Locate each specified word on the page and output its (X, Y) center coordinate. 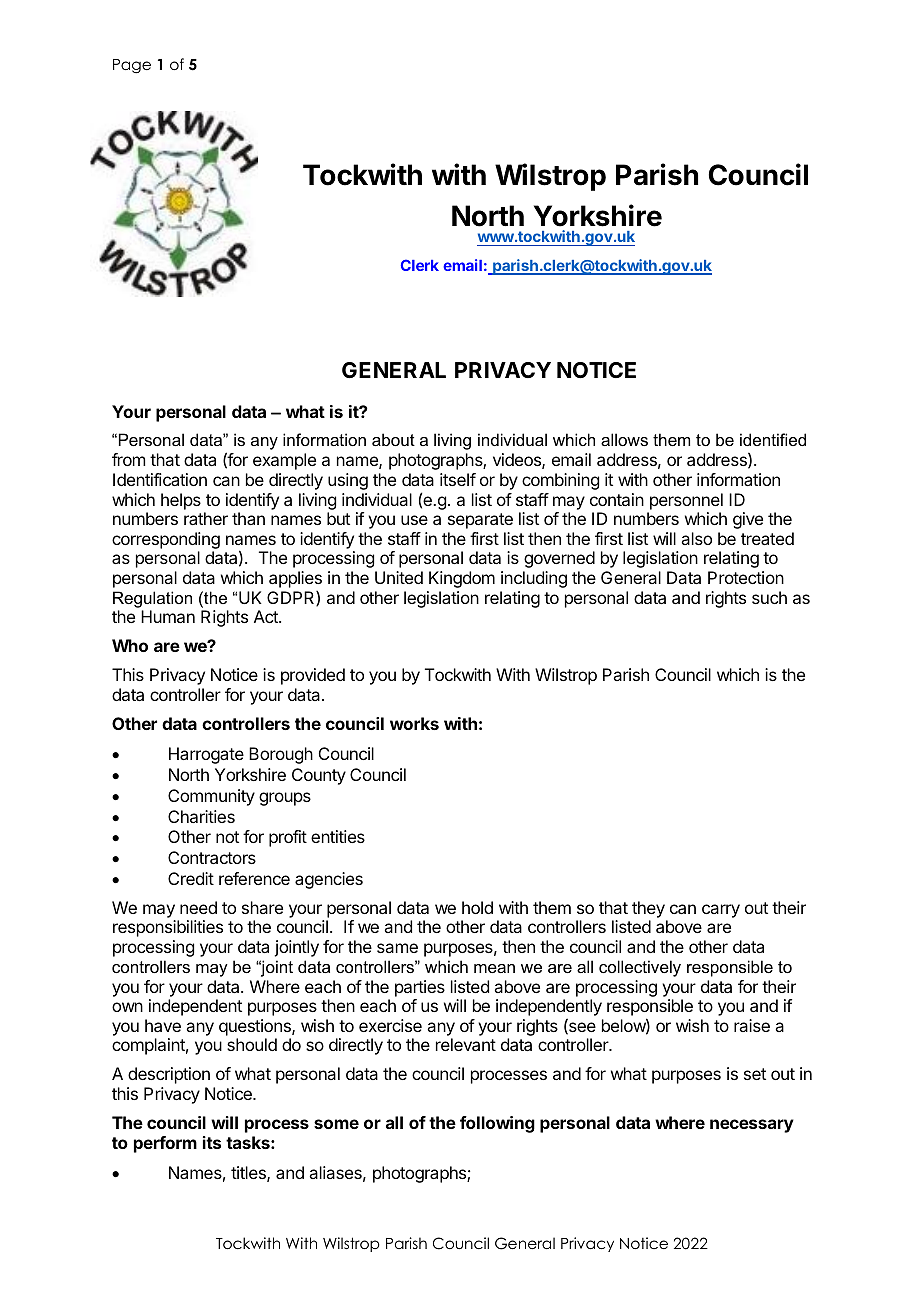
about (393, 439)
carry (721, 911)
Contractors (212, 857)
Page (132, 66)
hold (477, 907)
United (399, 577)
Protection (746, 577)
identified (773, 439)
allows (624, 439)
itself (458, 479)
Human (168, 616)
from (128, 459)
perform (165, 1144)
